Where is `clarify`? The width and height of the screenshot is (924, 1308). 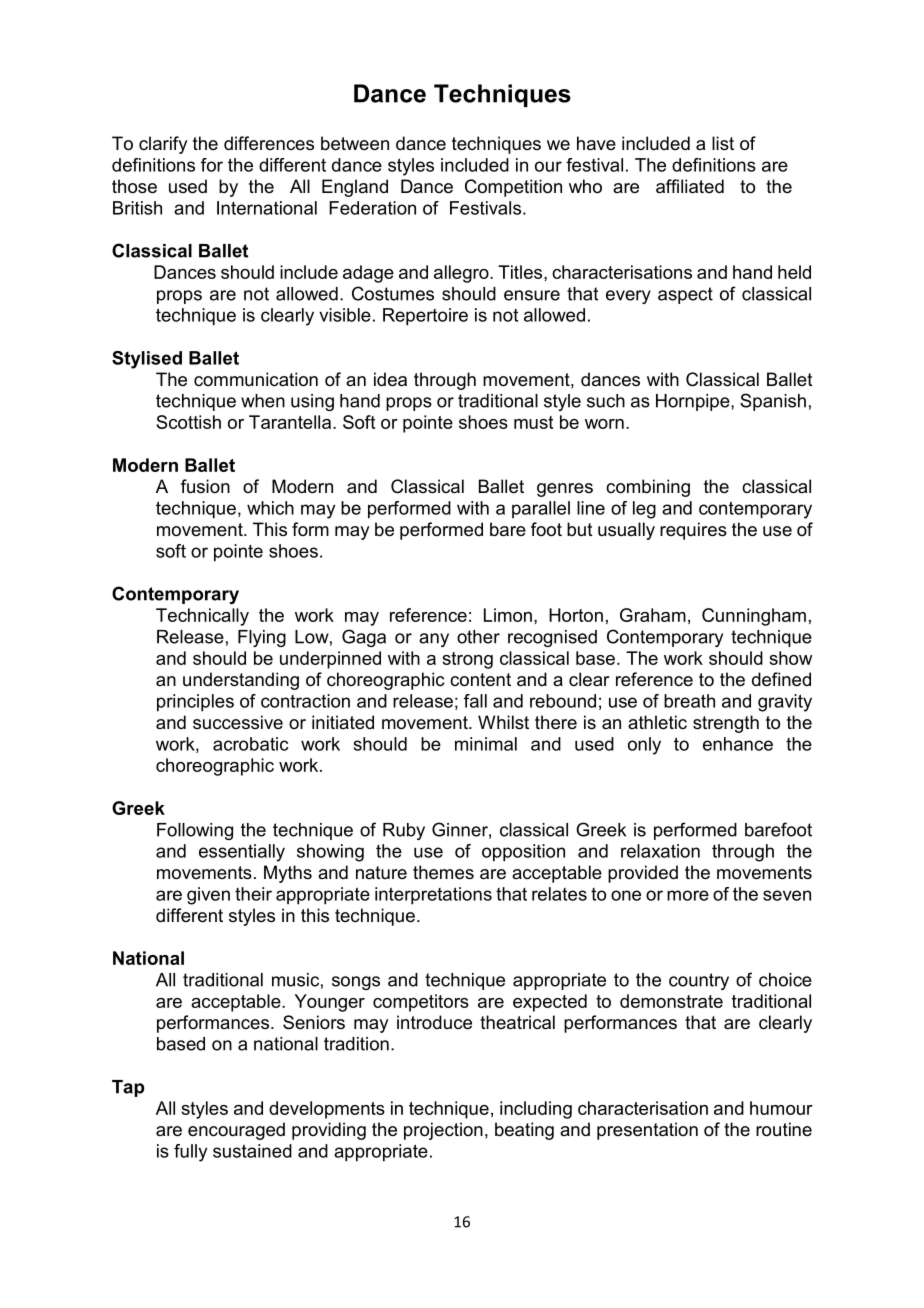 clarify is located at coordinates (163, 145).
